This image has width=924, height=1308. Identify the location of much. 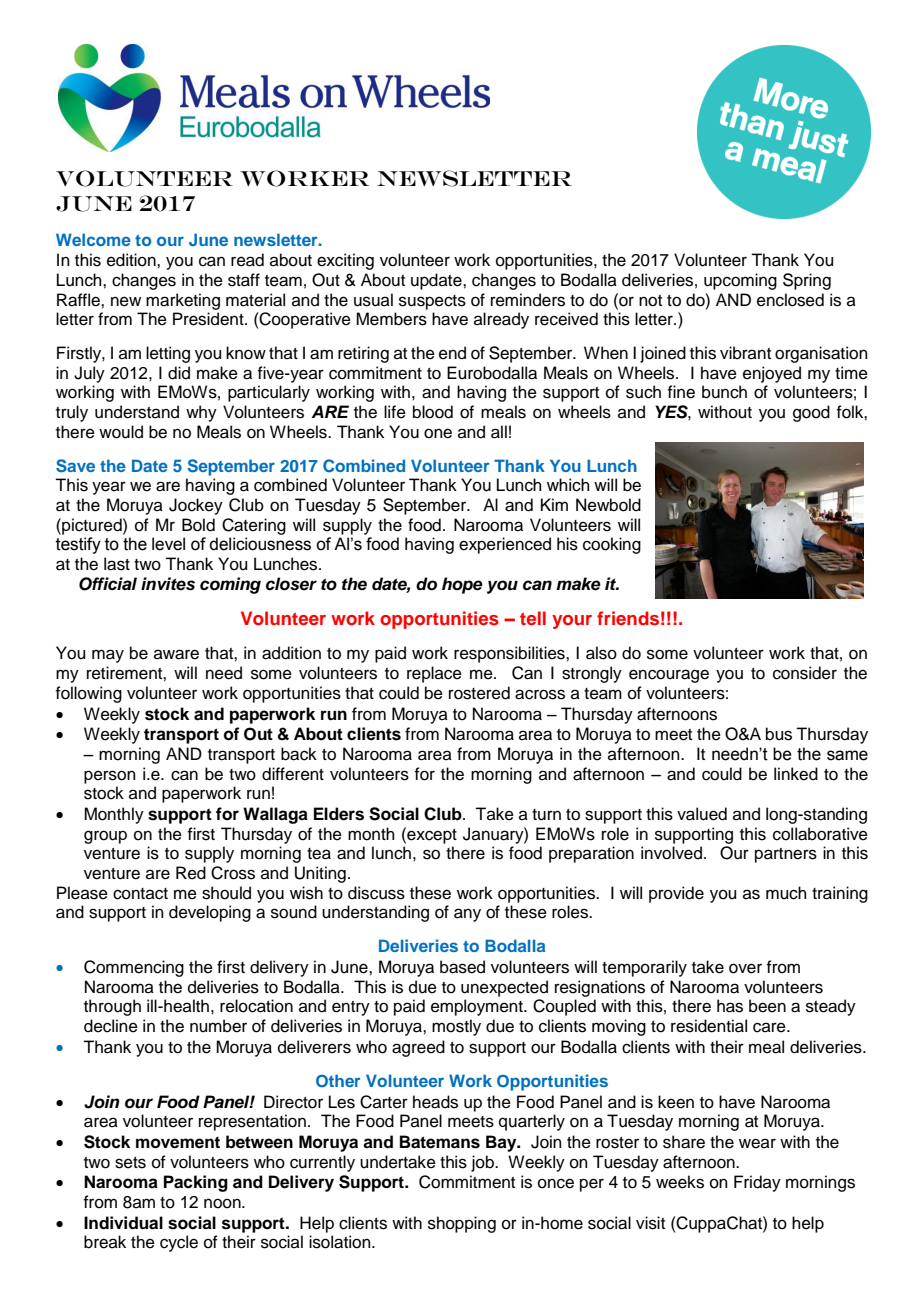
(786, 893).
